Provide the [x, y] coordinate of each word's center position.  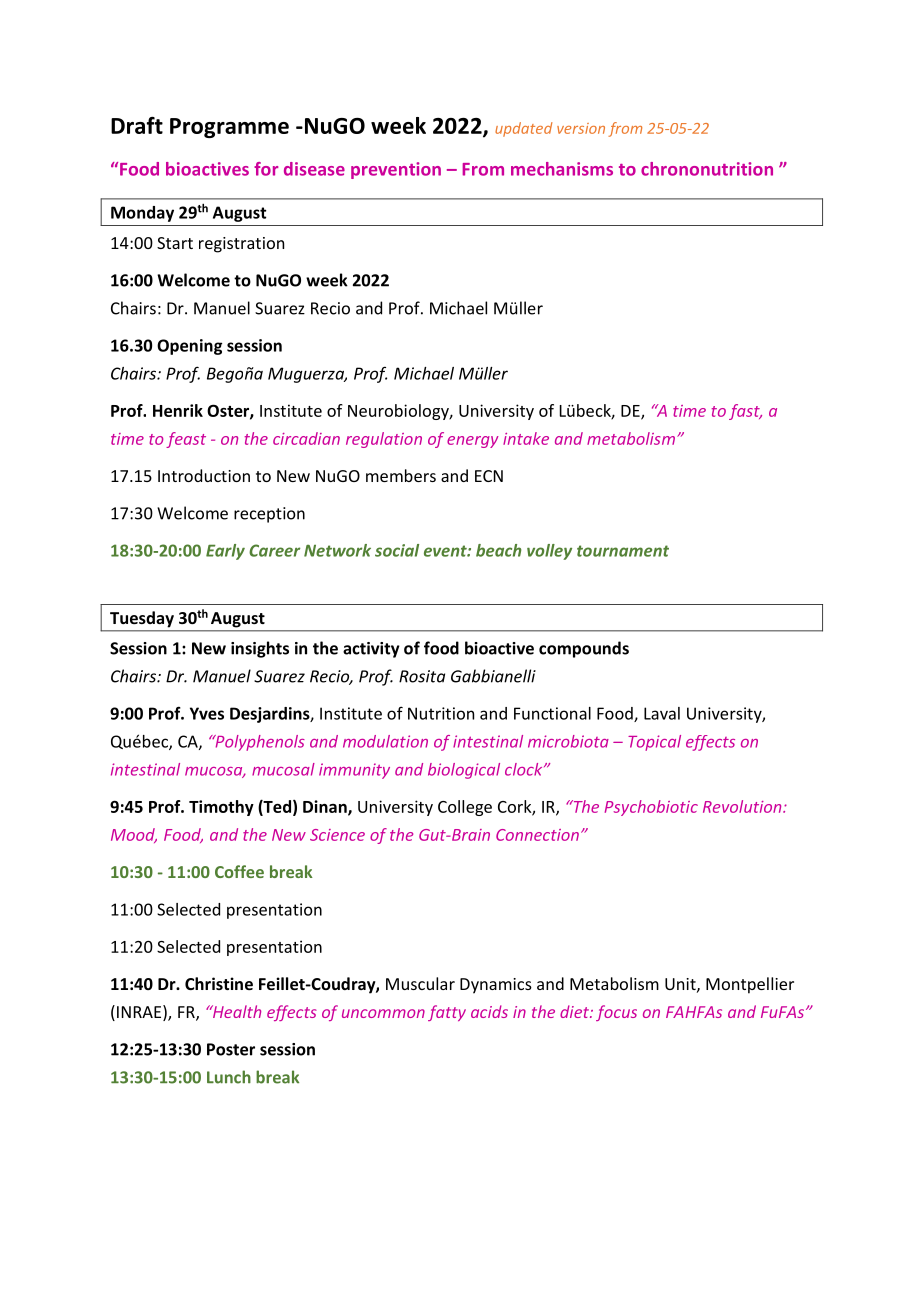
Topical [654, 743]
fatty [447, 1013]
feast [186, 440]
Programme [229, 128]
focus [616, 1013]
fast [745, 412]
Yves [207, 713]
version [581, 128]
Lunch [229, 1077]
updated [523, 129]
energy [473, 442]
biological [464, 771]
